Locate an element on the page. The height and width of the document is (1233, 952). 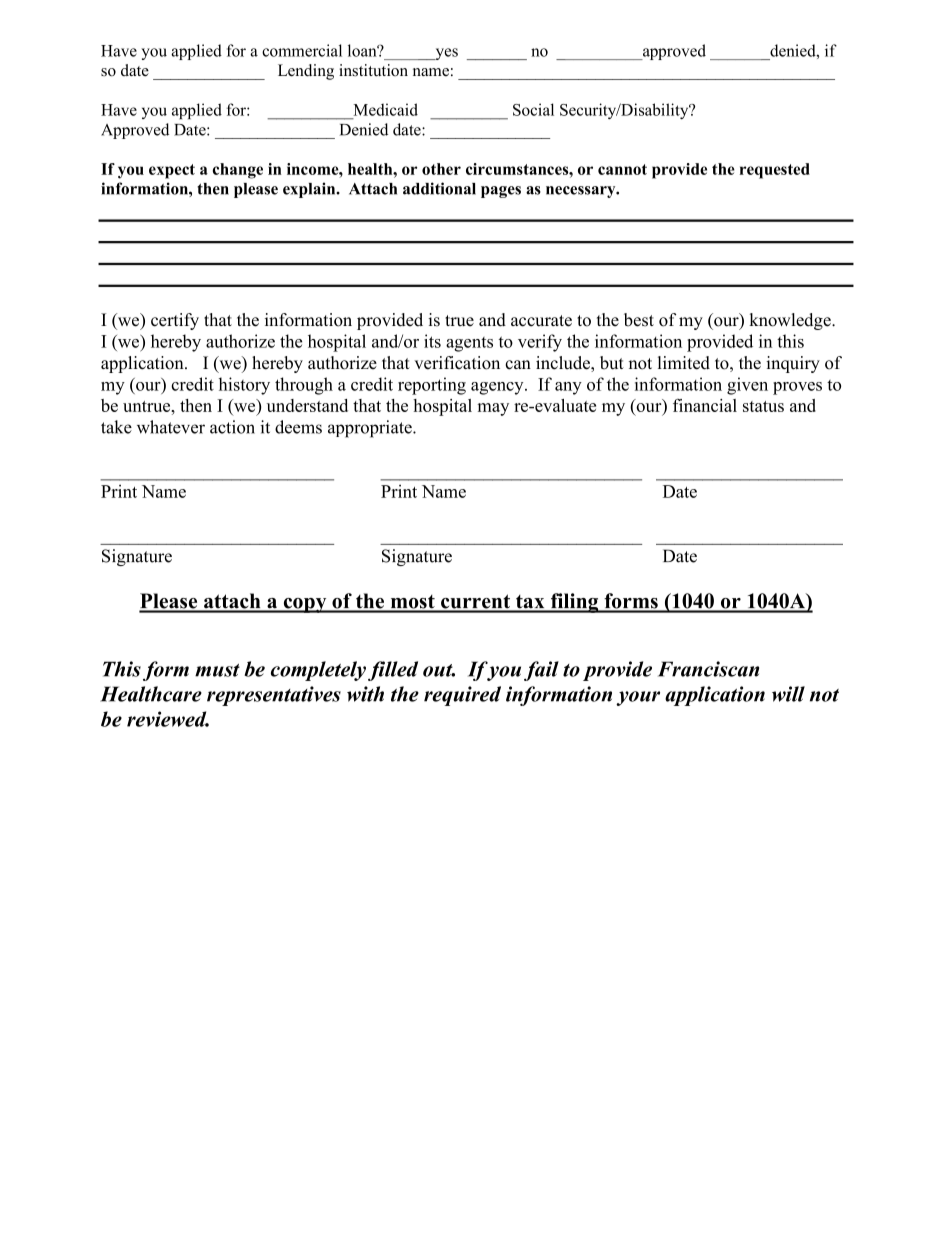
Franciscan is located at coordinates (708, 669).
